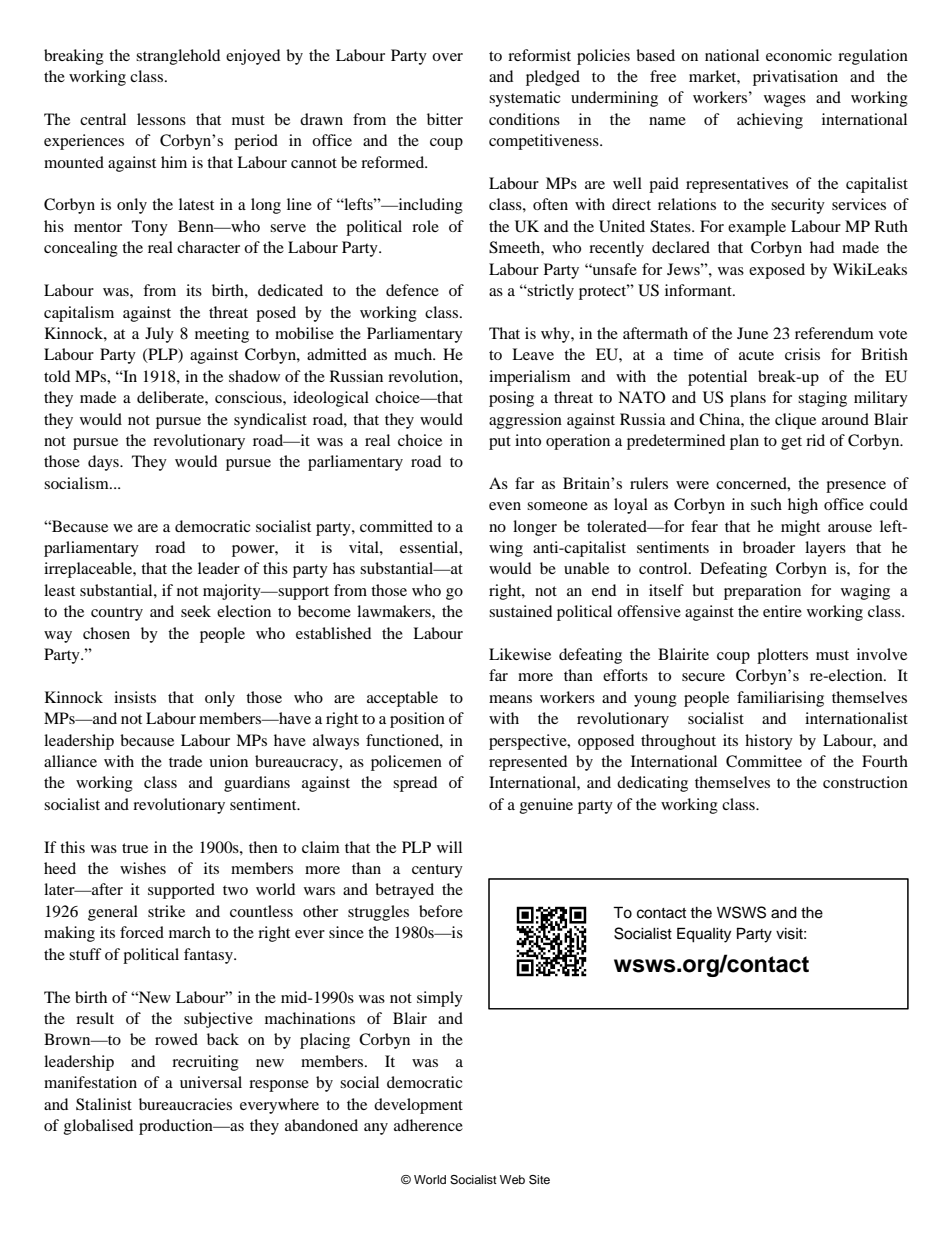 This screenshot has width=952, height=1233. Describe the element at coordinates (524, 99) in the screenshot. I see `systematic` at that location.
